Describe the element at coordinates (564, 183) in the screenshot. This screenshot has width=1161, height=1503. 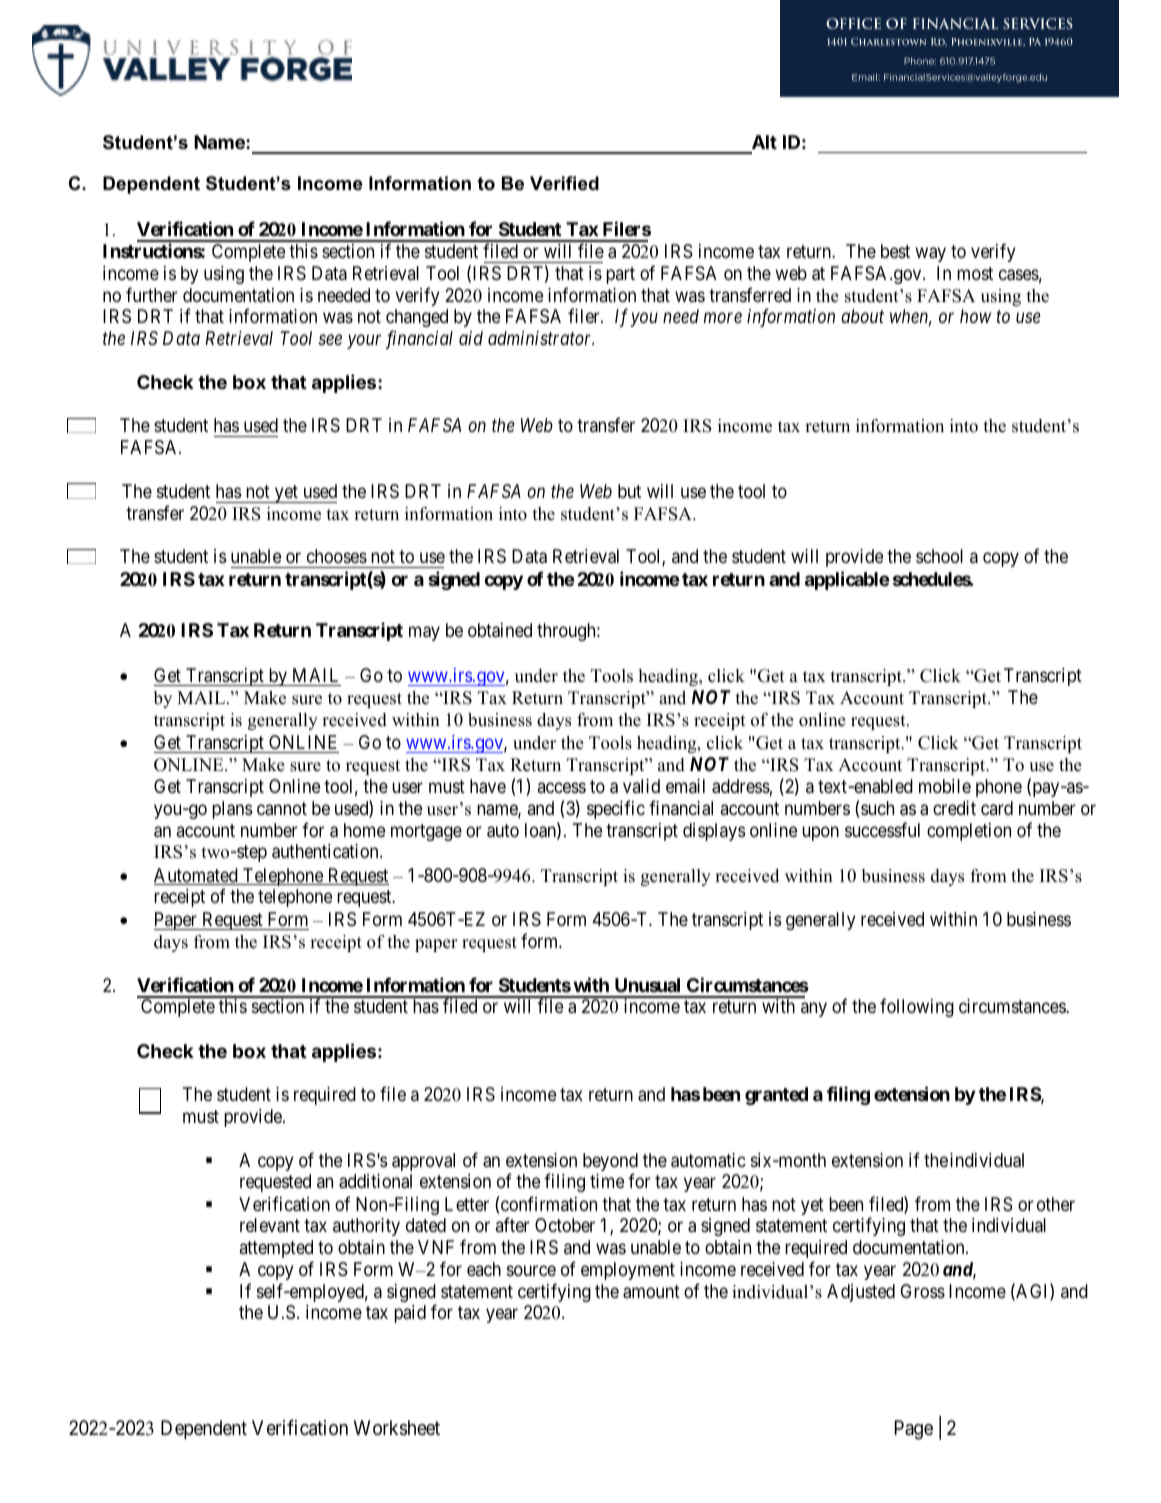
I see `Verified` at that location.
